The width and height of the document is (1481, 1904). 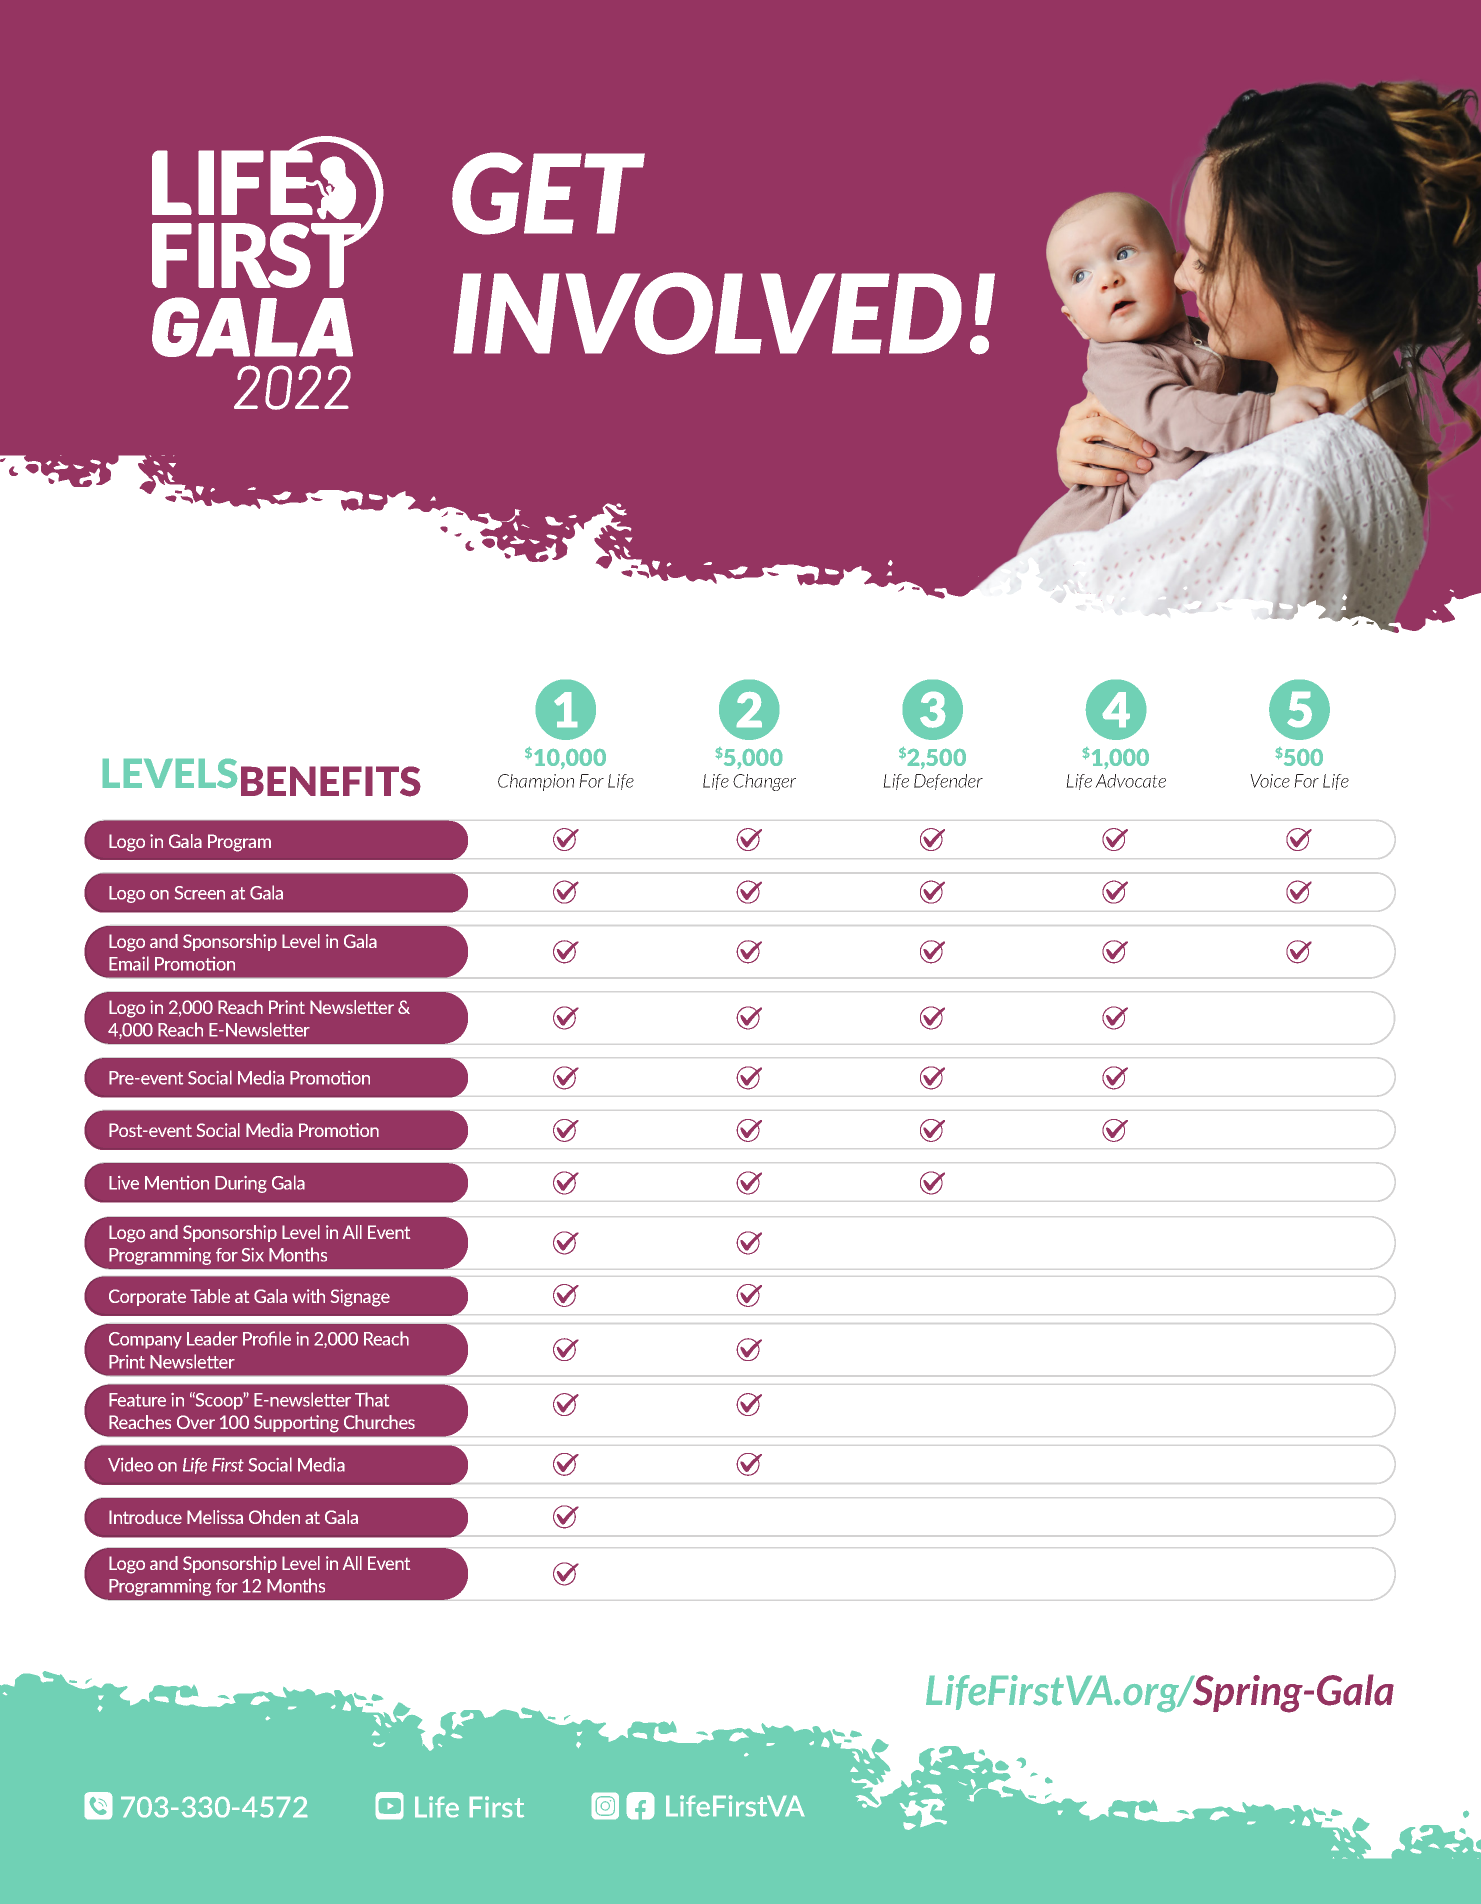 I want to click on Melissa, so click(x=215, y=1517).
